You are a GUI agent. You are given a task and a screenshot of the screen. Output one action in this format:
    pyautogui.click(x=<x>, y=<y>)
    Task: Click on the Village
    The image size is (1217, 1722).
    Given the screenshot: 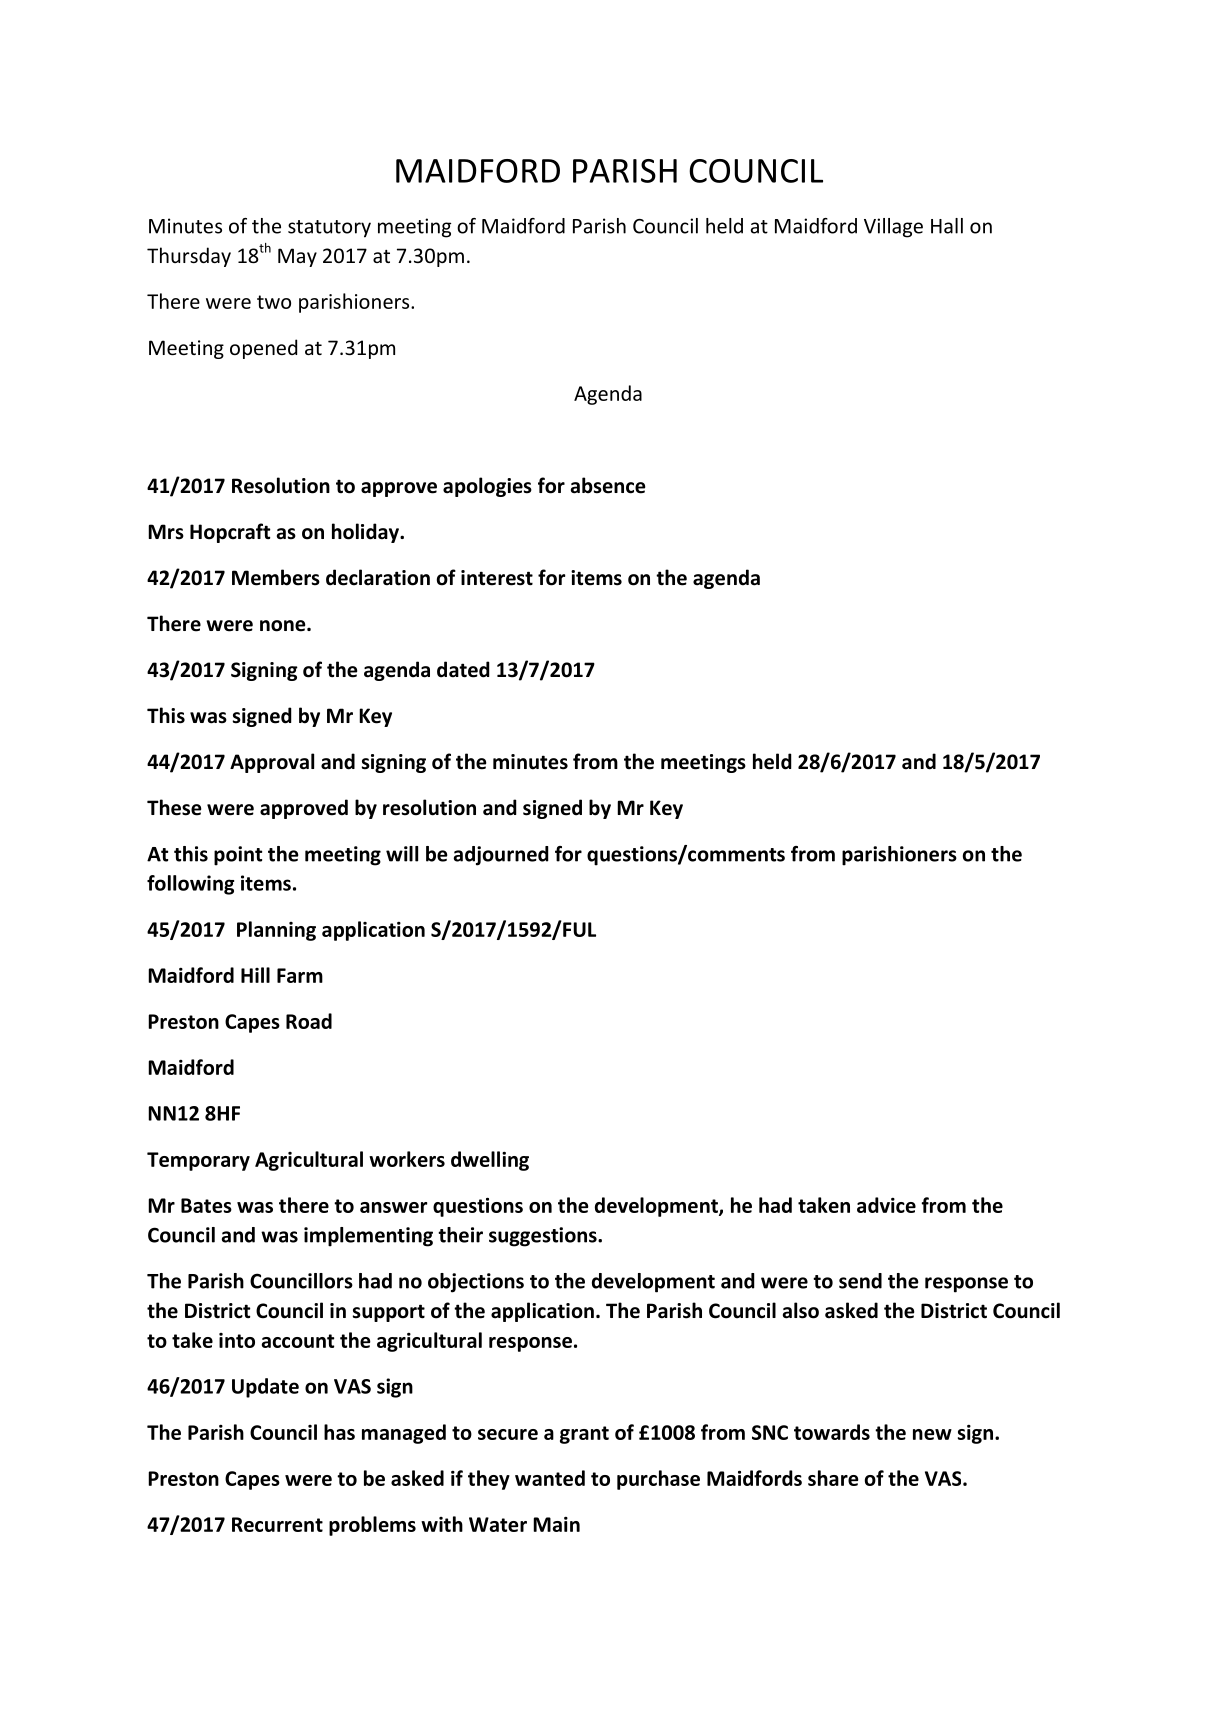 What is the action you would take?
    pyautogui.click(x=893, y=228)
